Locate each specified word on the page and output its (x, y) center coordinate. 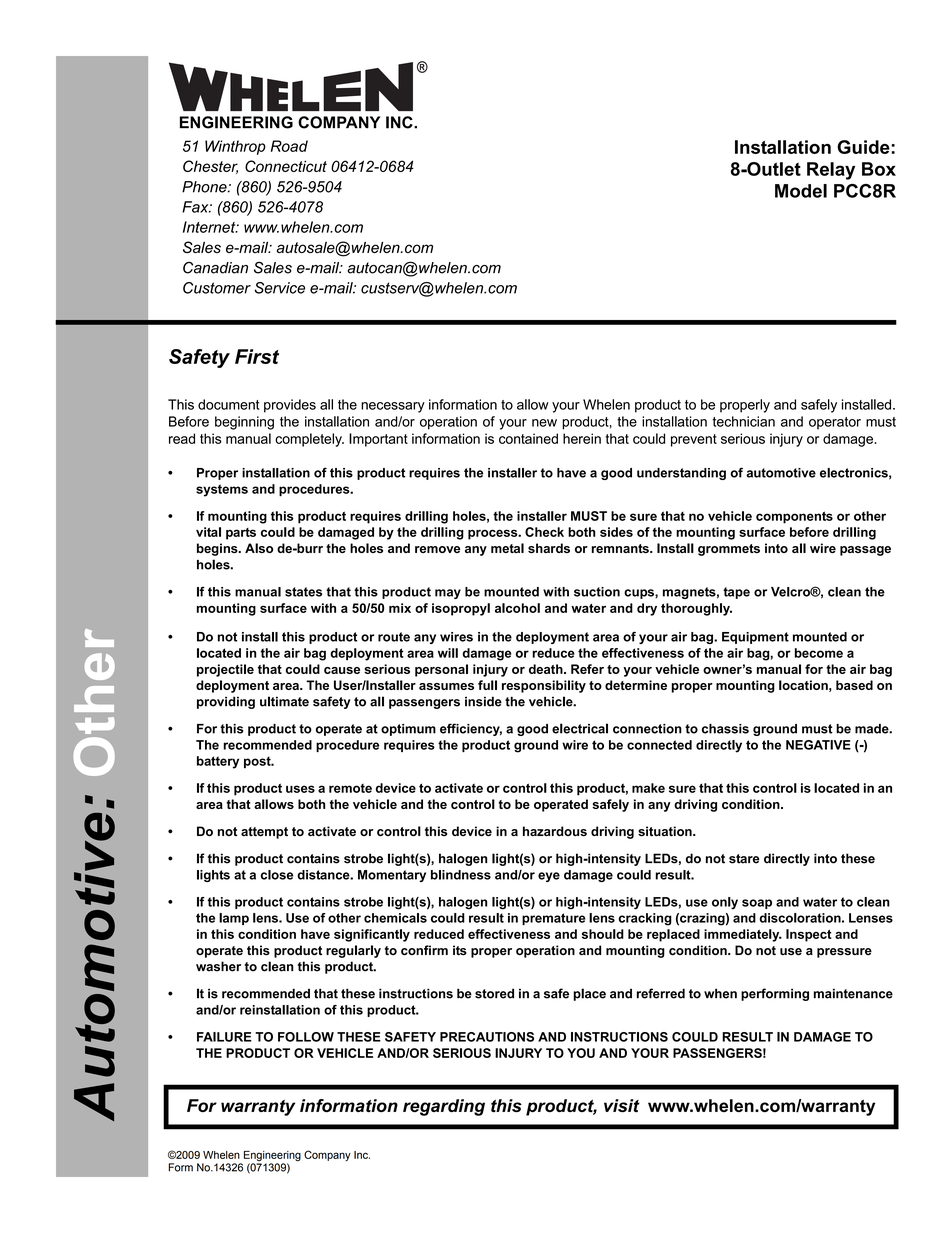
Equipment (755, 638)
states (303, 592)
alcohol (517, 608)
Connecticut (286, 166)
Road (289, 146)
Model (801, 191)
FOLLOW (306, 1037)
